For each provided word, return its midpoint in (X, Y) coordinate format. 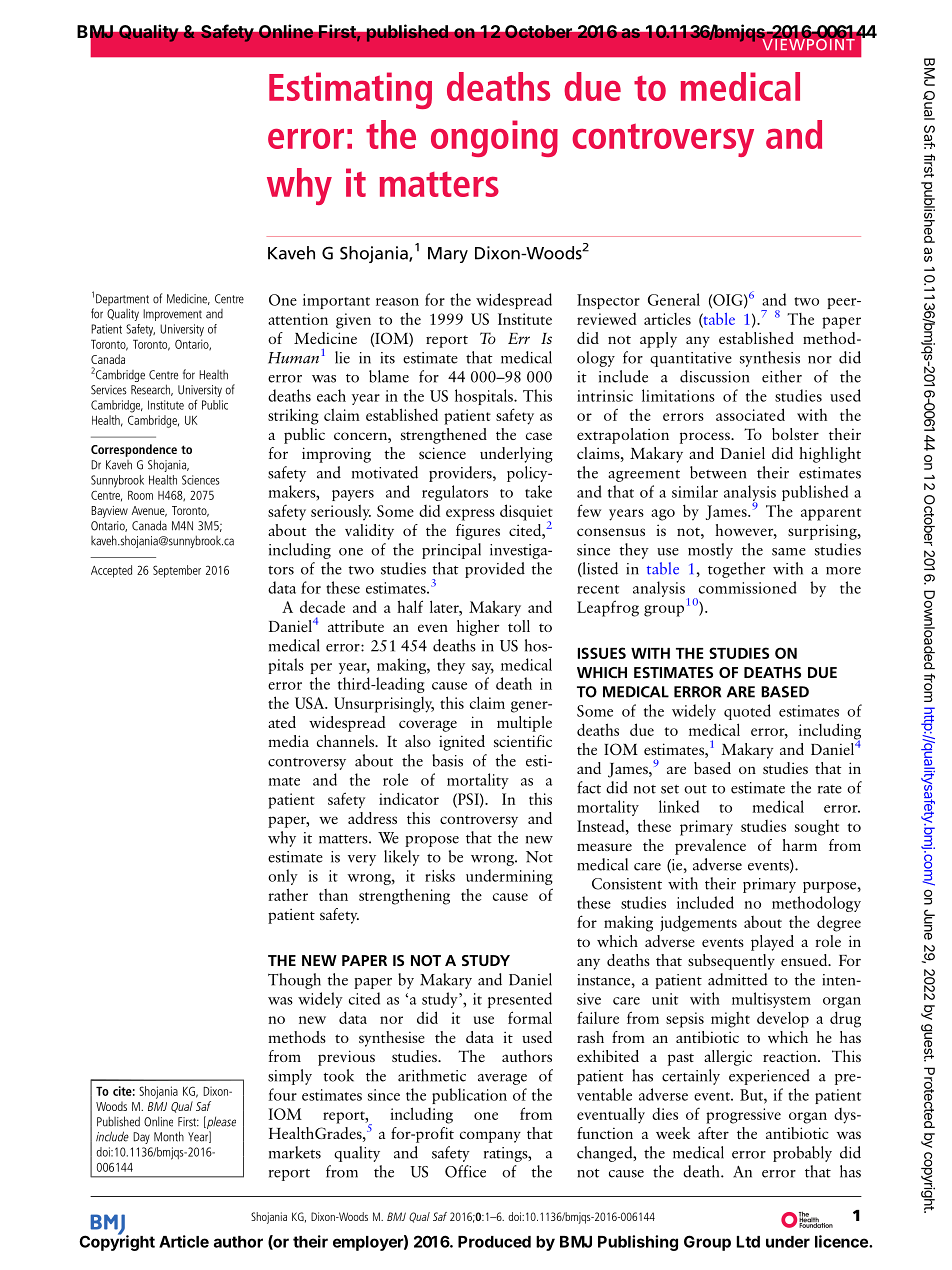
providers (461, 474)
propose (432, 841)
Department (122, 300)
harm (799, 845)
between (718, 472)
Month (169, 1136)
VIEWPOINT (807, 43)
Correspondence (134, 450)
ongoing (494, 138)
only (283, 877)
